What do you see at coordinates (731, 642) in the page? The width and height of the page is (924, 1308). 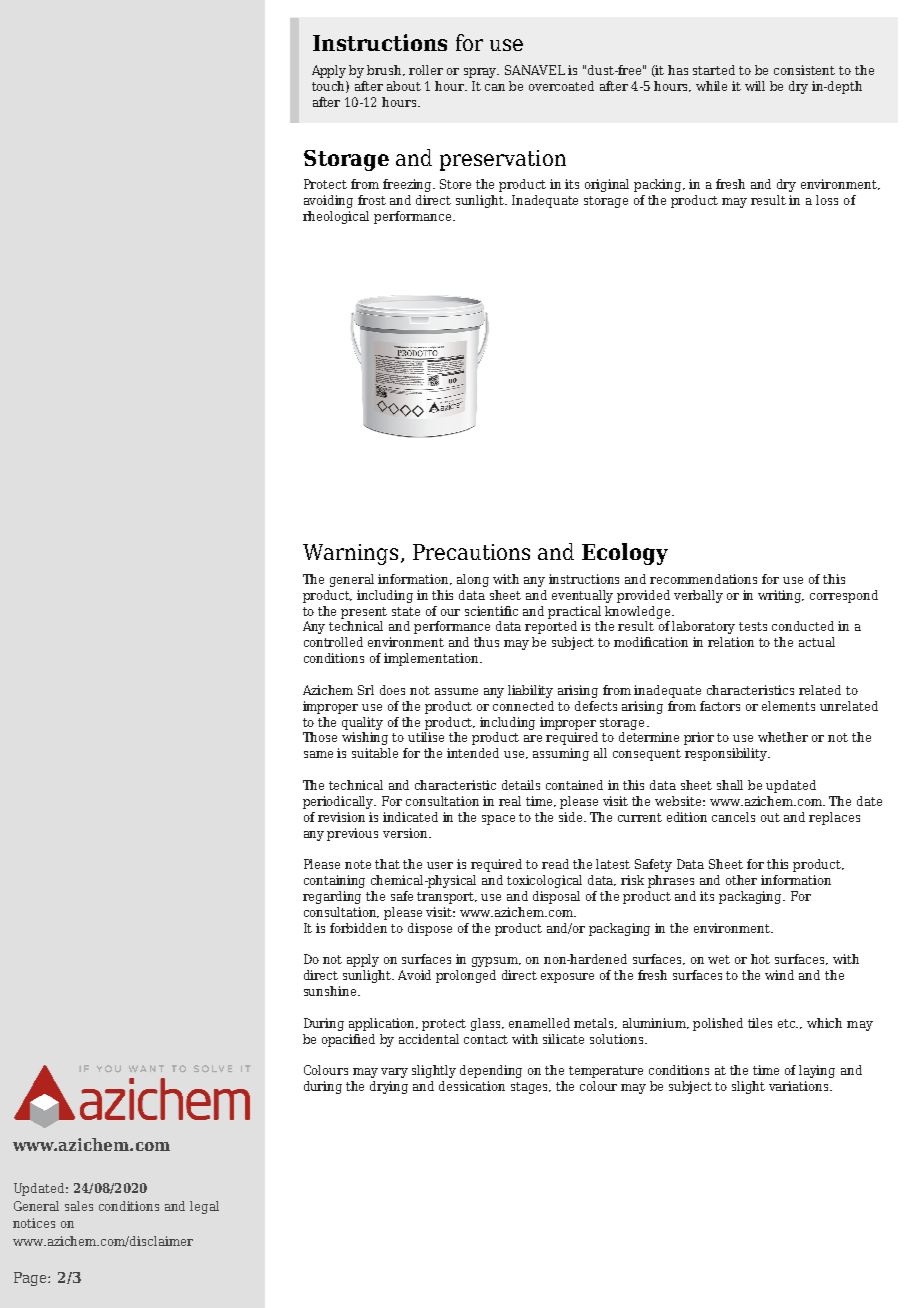 I see `relation` at bounding box center [731, 642].
